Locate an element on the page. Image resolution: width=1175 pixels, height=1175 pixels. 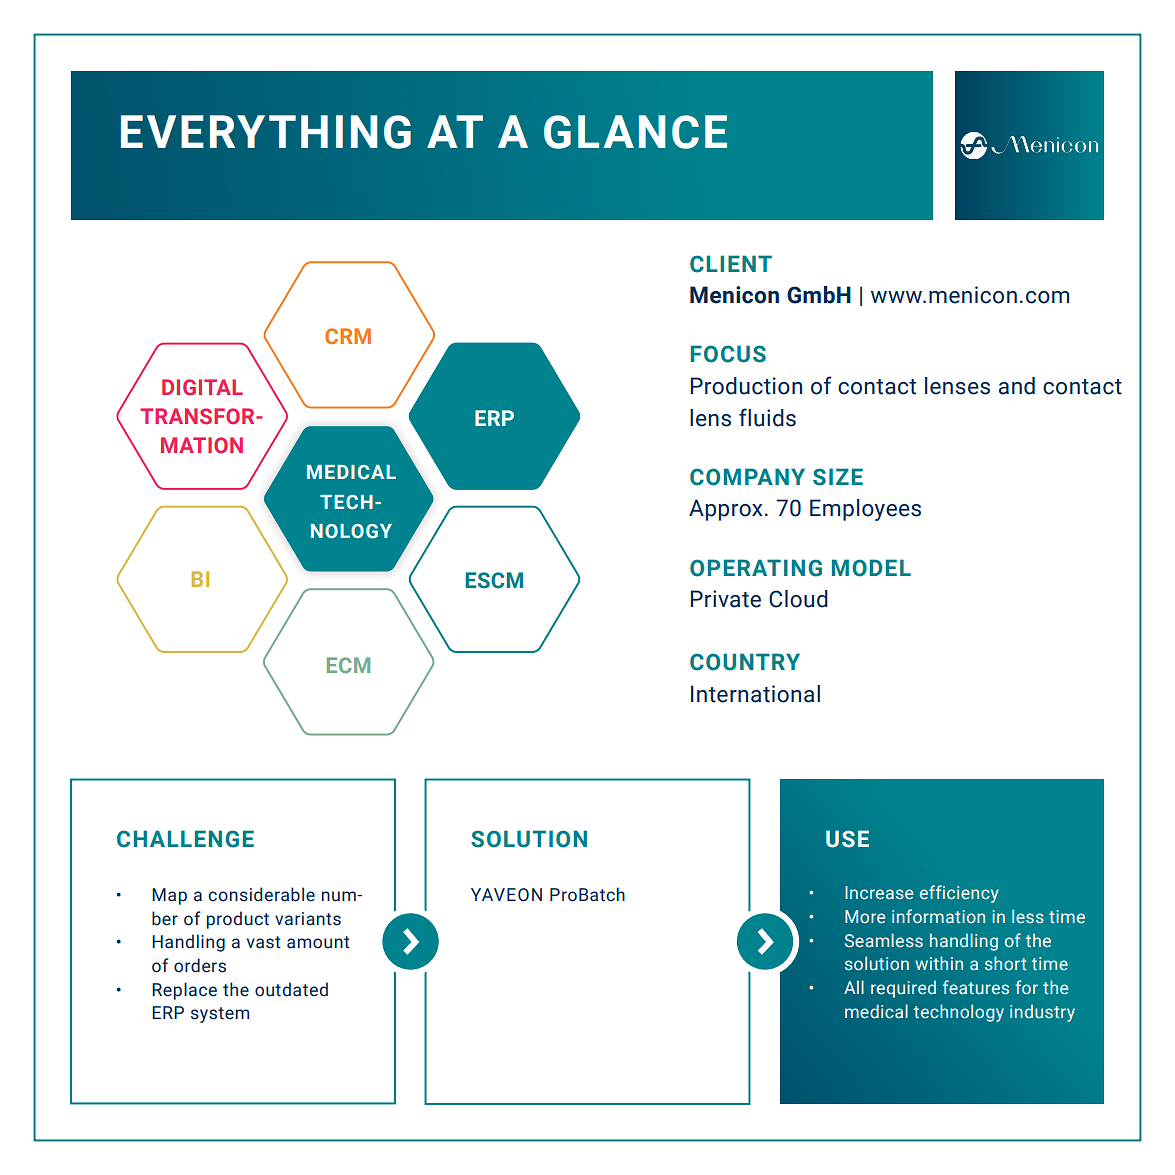
GLANCE is located at coordinates (635, 132).
